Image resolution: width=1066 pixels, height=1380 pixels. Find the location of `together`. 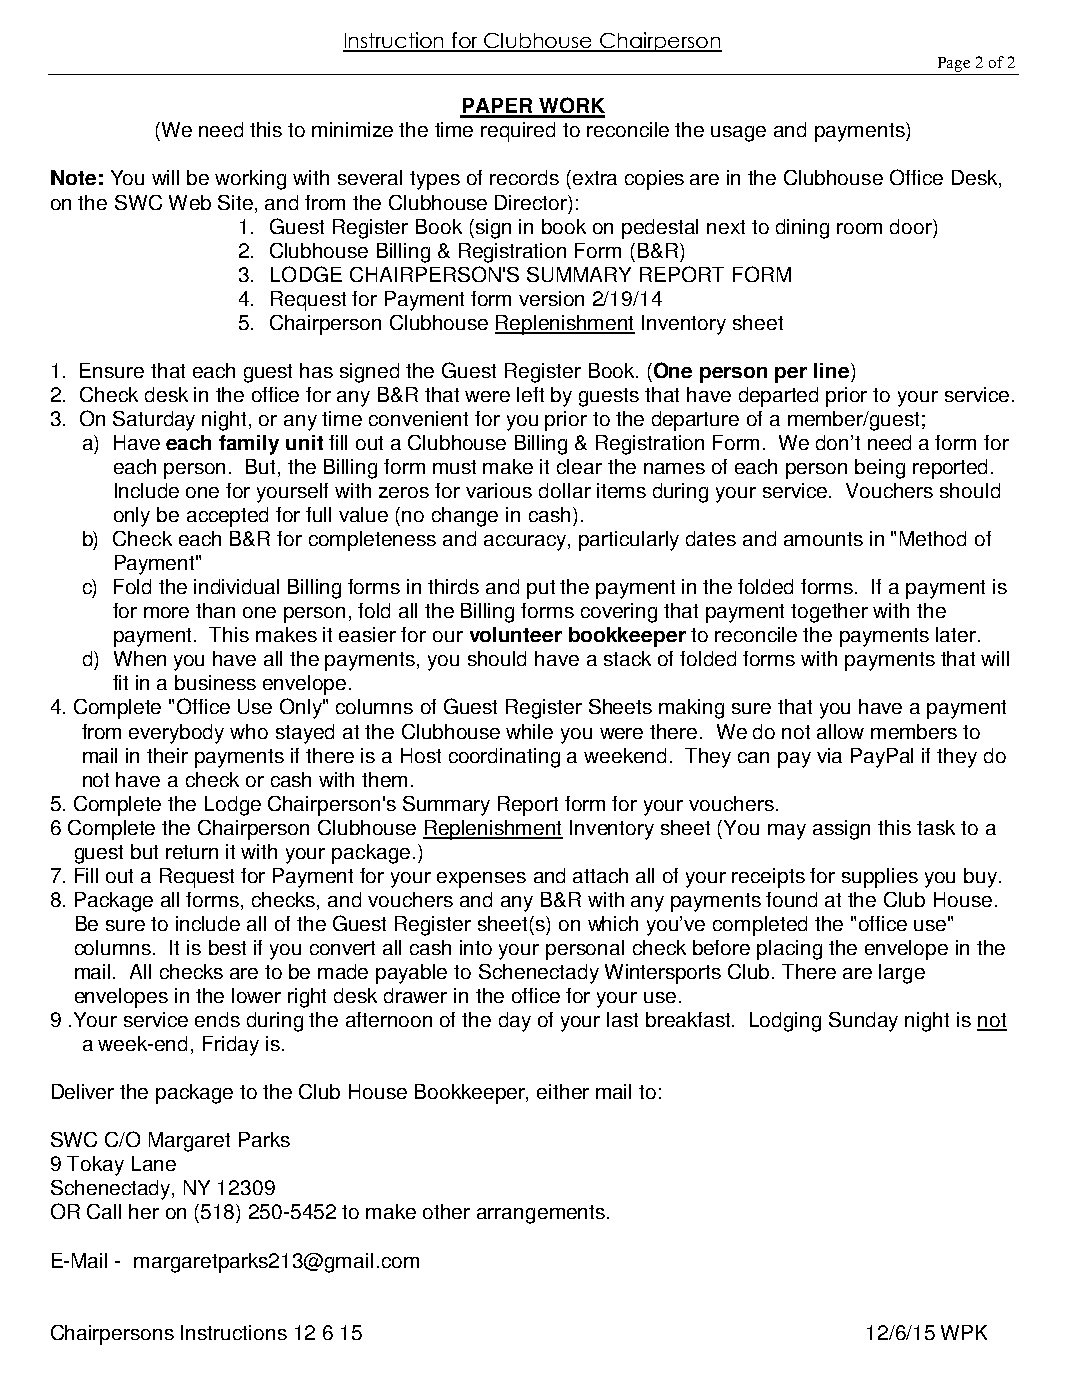

together is located at coordinates (829, 613).
